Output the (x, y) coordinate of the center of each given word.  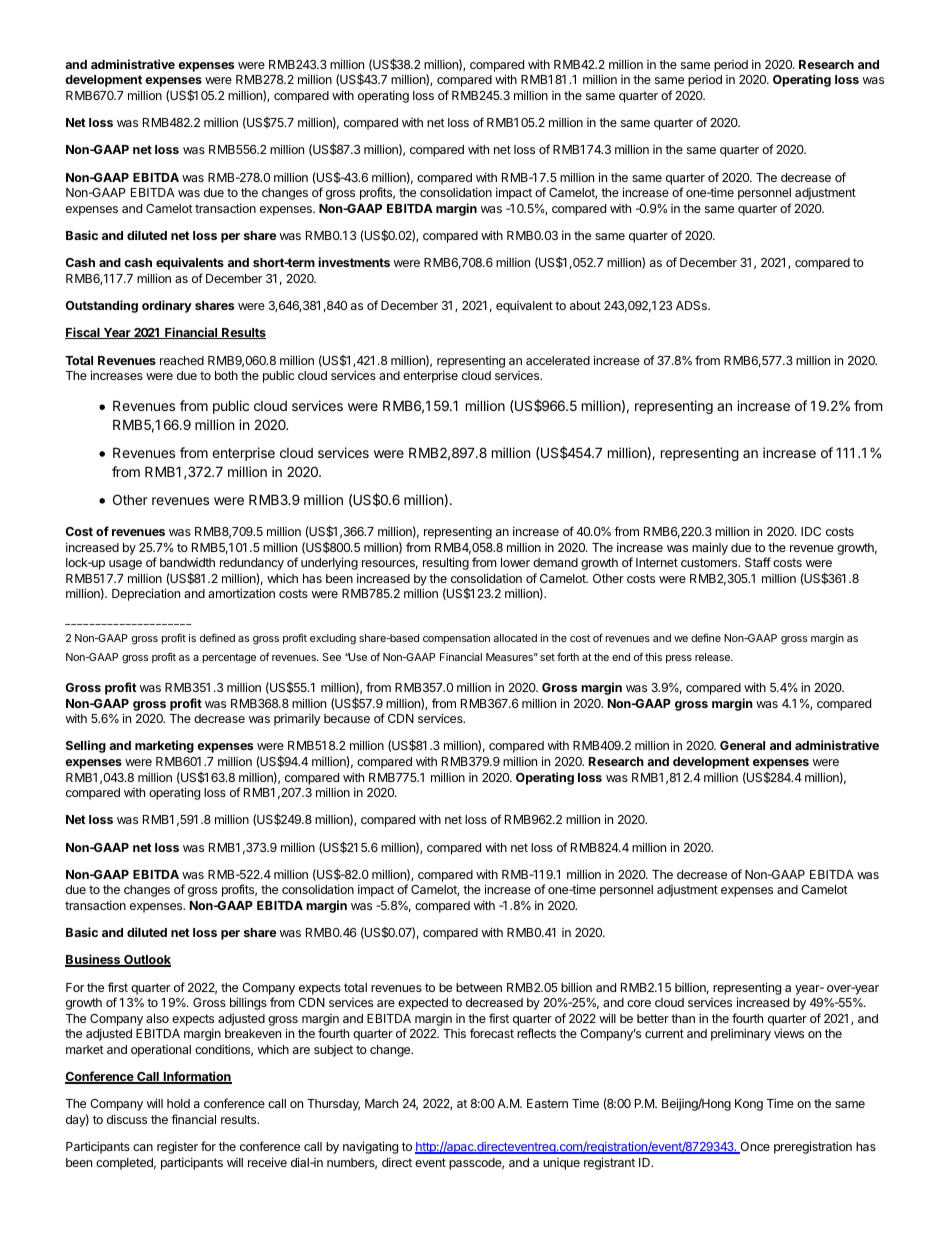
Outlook (146, 961)
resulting (446, 563)
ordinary (167, 306)
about (585, 305)
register (177, 1147)
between (479, 987)
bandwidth (187, 562)
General (742, 745)
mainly (710, 548)
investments (354, 262)
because (347, 718)
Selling (86, 746)
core (639, 1003)
